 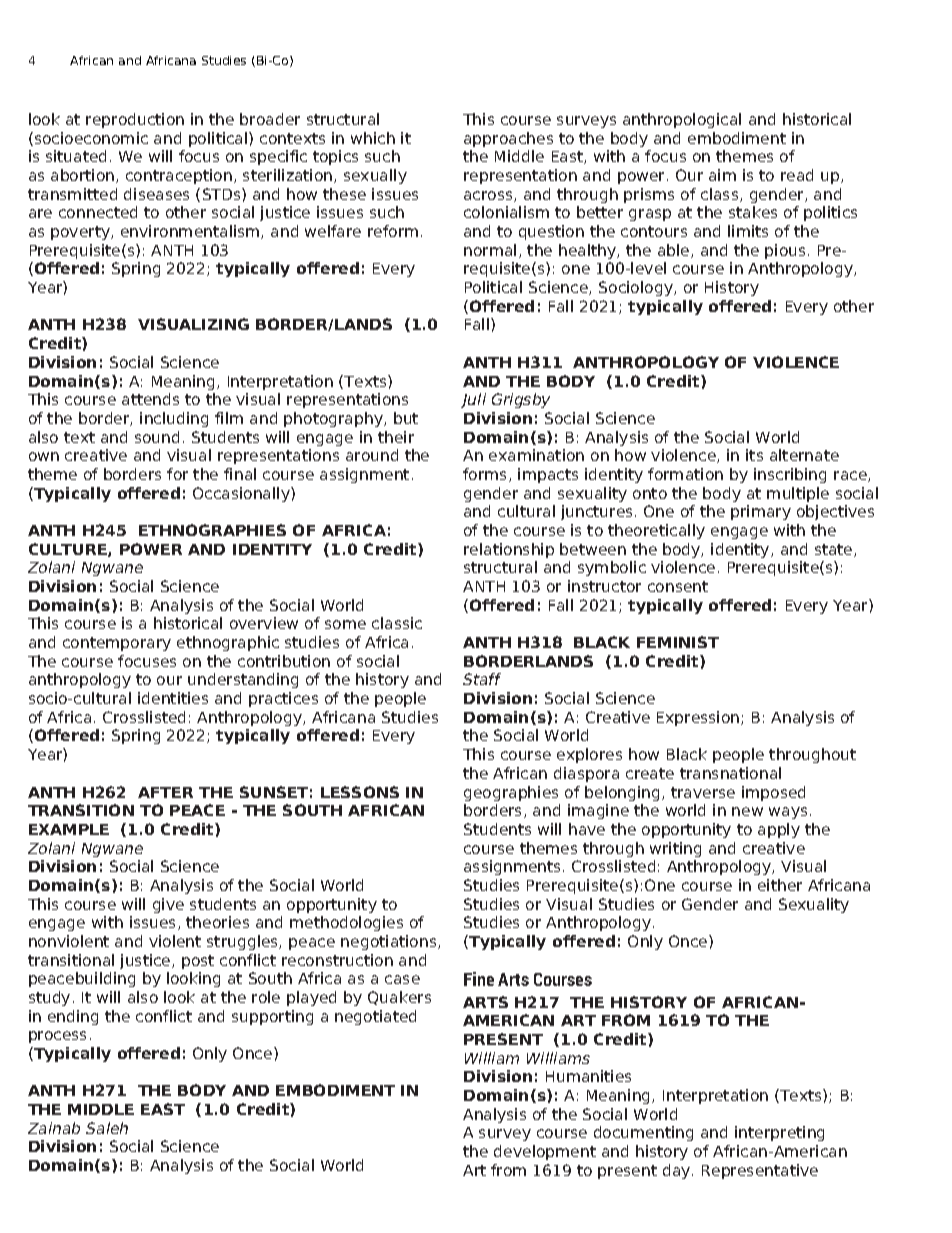 What do you see at coordinates (373, 138) in the screenshot?
I see `which` at bounding box center [373, 138].
